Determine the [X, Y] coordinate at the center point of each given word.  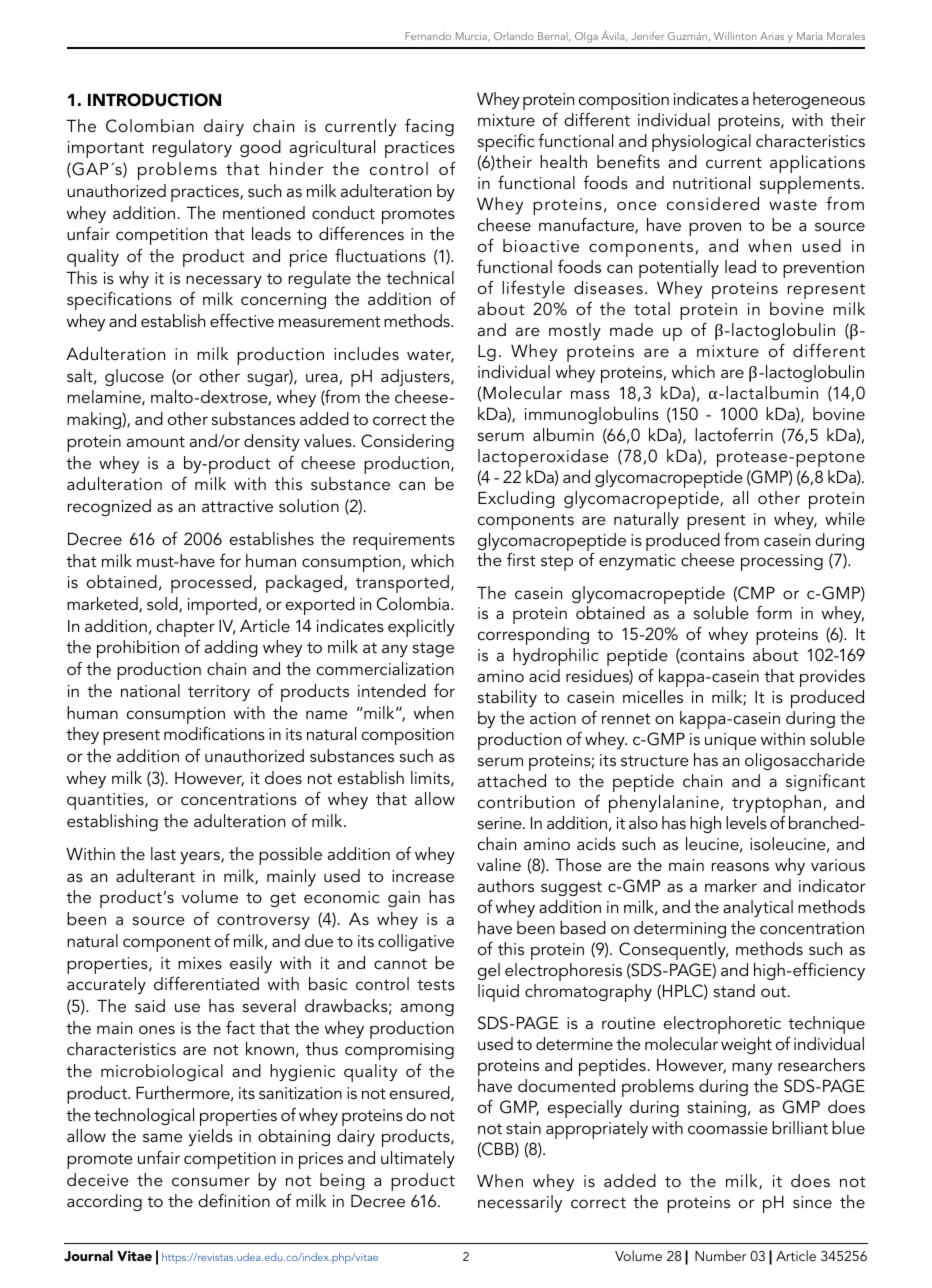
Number [720, 1255]
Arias [772, 36]
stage [433, 649]
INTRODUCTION [154, 100]
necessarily [520, 1203]
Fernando [428, 36]
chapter [186, 629]
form [774, 612]
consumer [211, 1181]
